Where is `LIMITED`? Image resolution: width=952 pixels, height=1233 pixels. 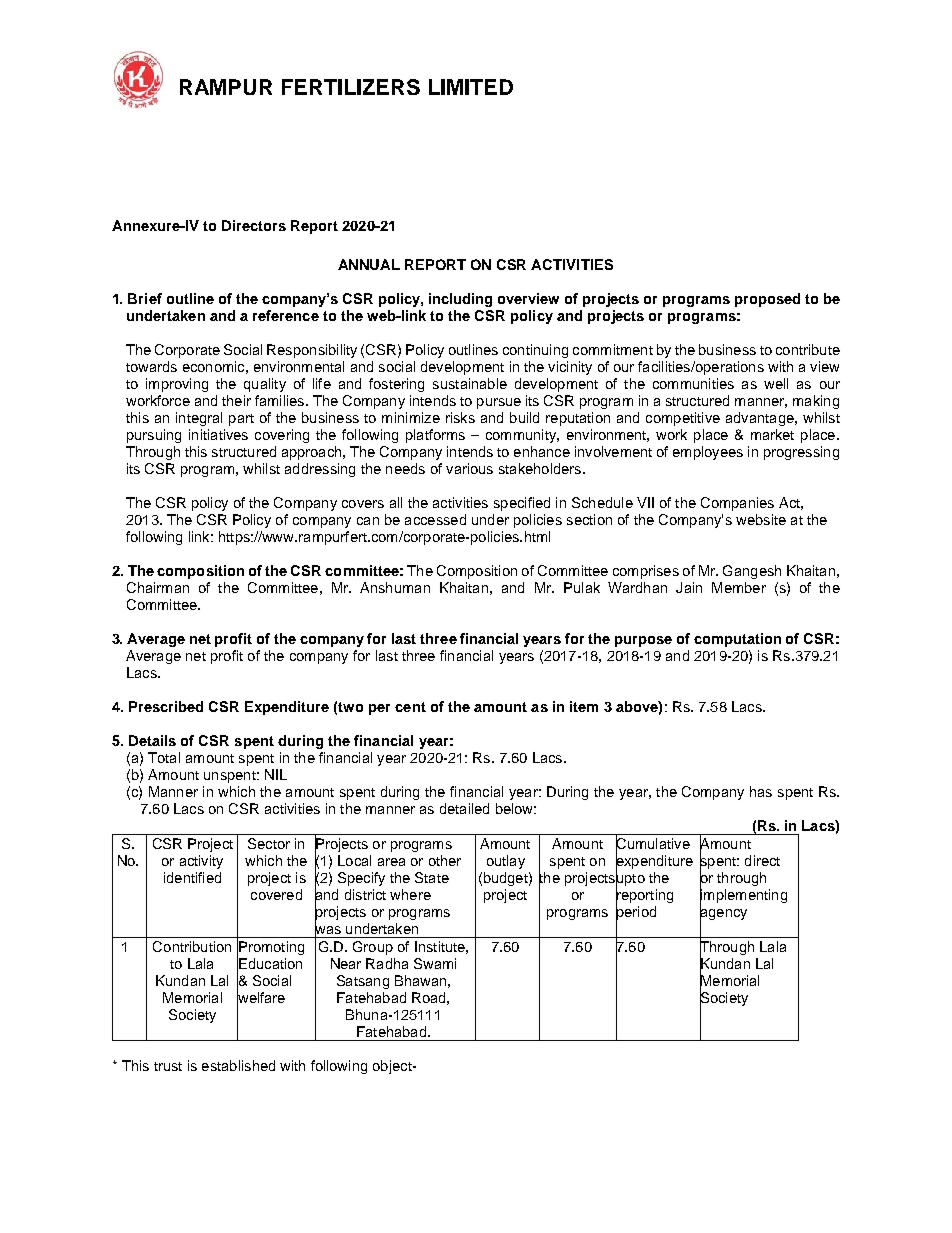 LIMITED is located at coordinates (471, 87).
